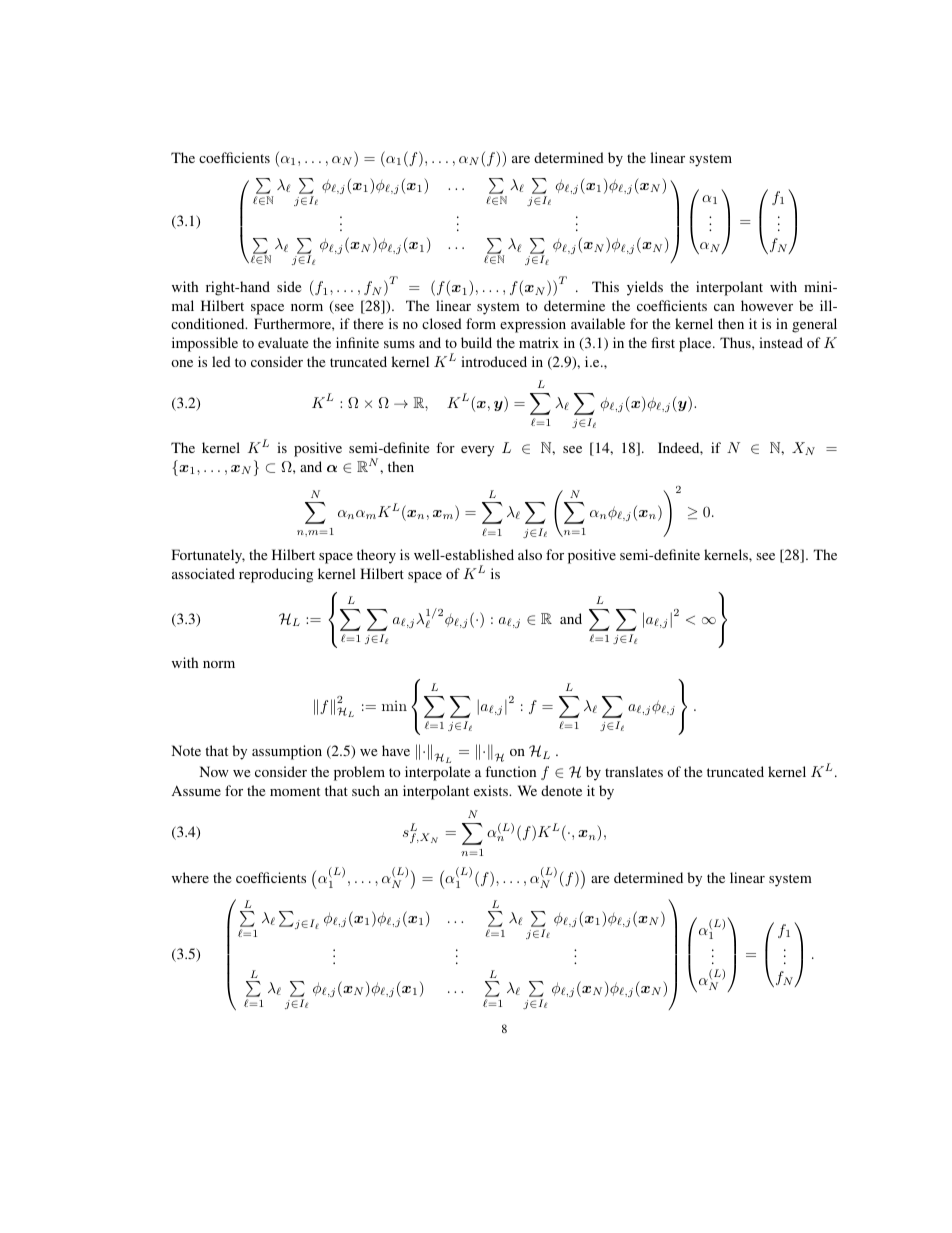 The width and height of the document is (952, 1233). I want to click on translates, so click(634, 771).
